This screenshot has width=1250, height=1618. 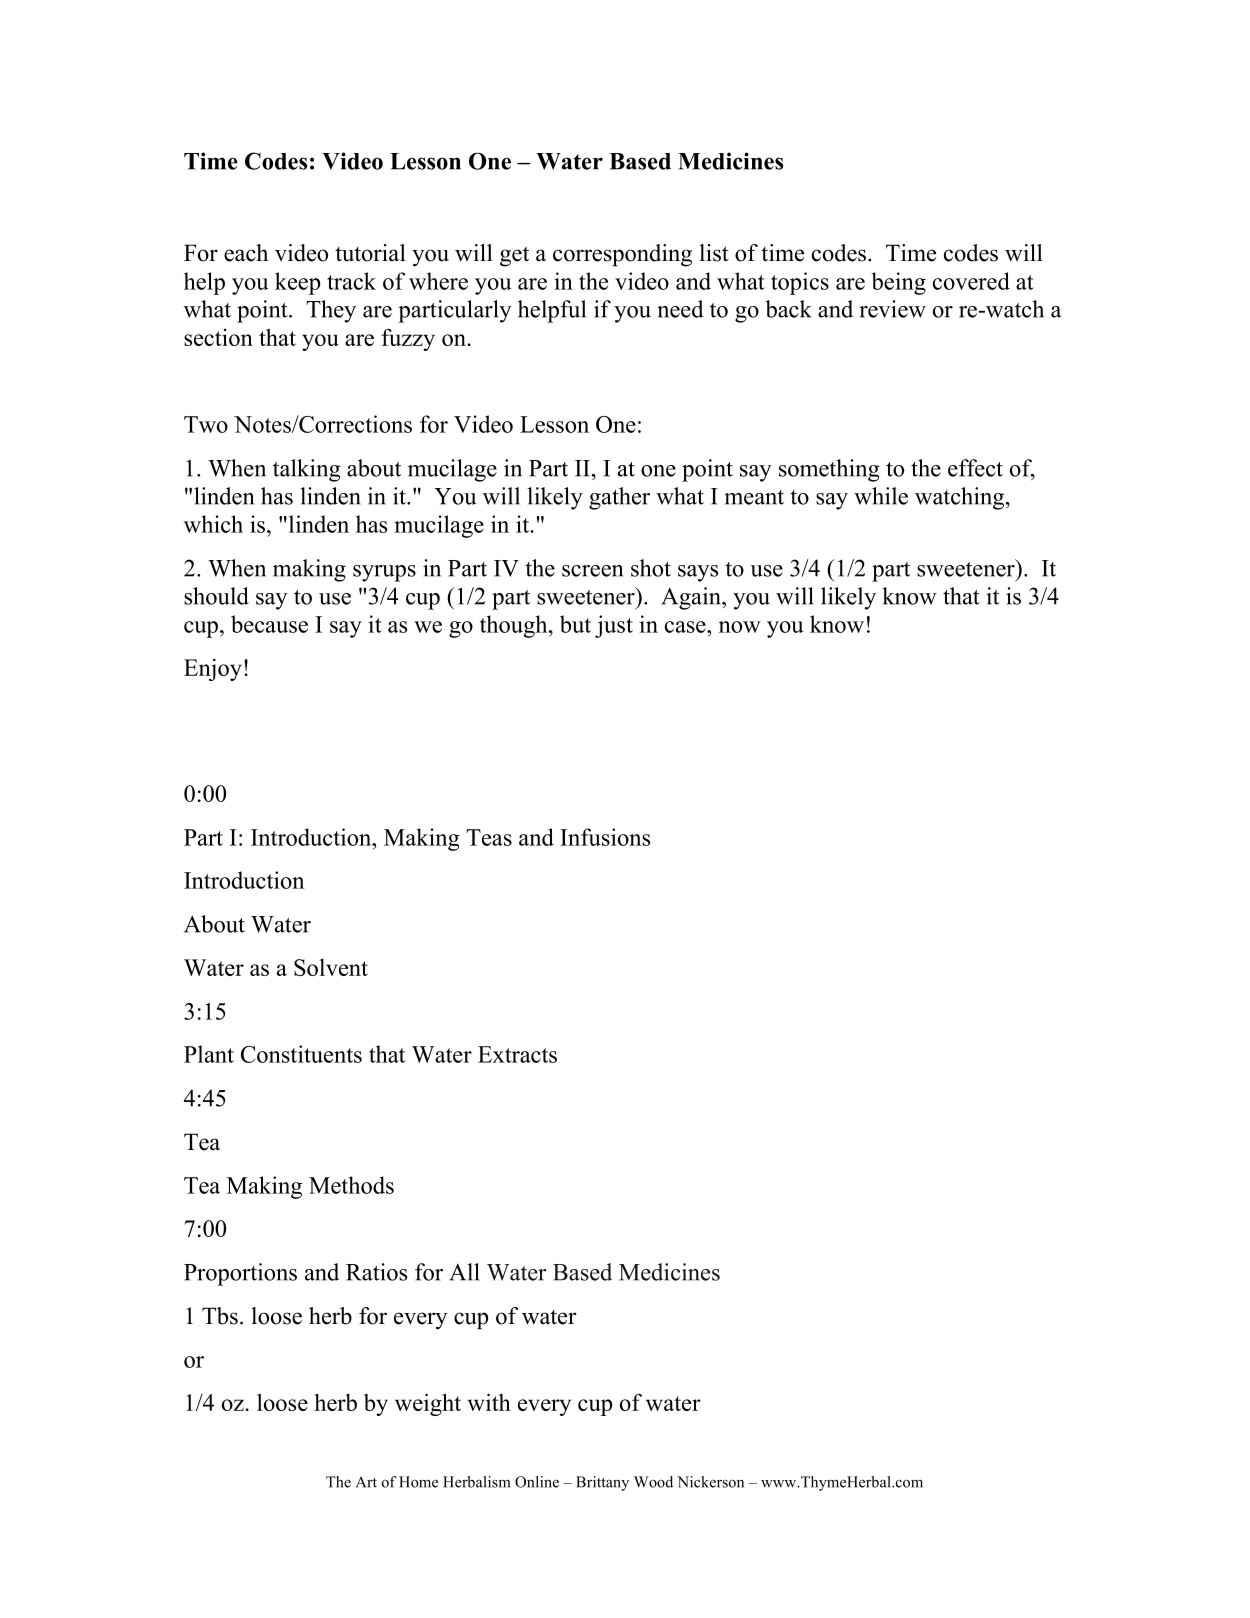 What do you see at coordinates (301, 1054) in the screenshot?
I see `Constituents` at bounding box center [301, 1054].
